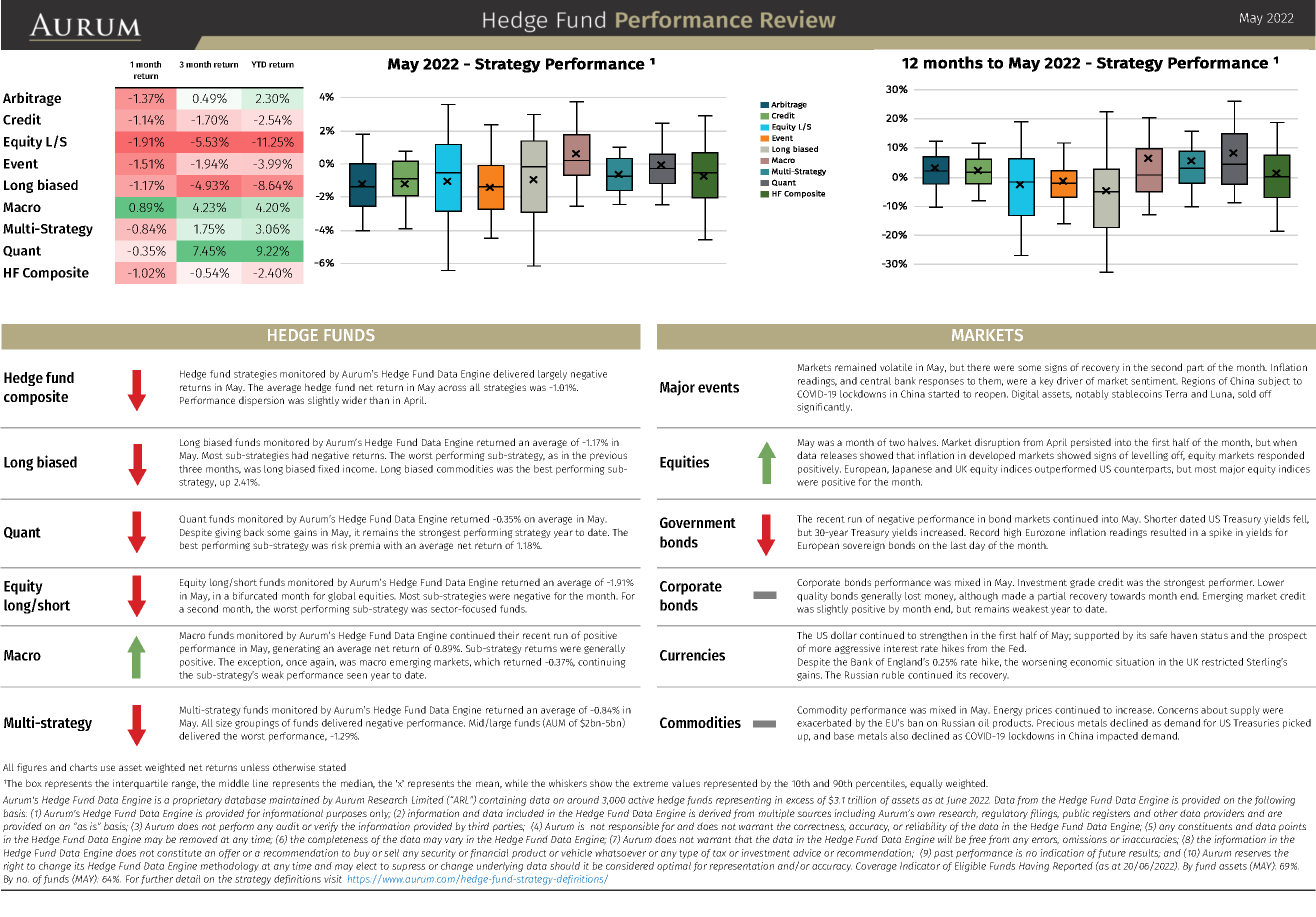 The image size is (1316, 917). I want to click on type, so click(688, 854).
